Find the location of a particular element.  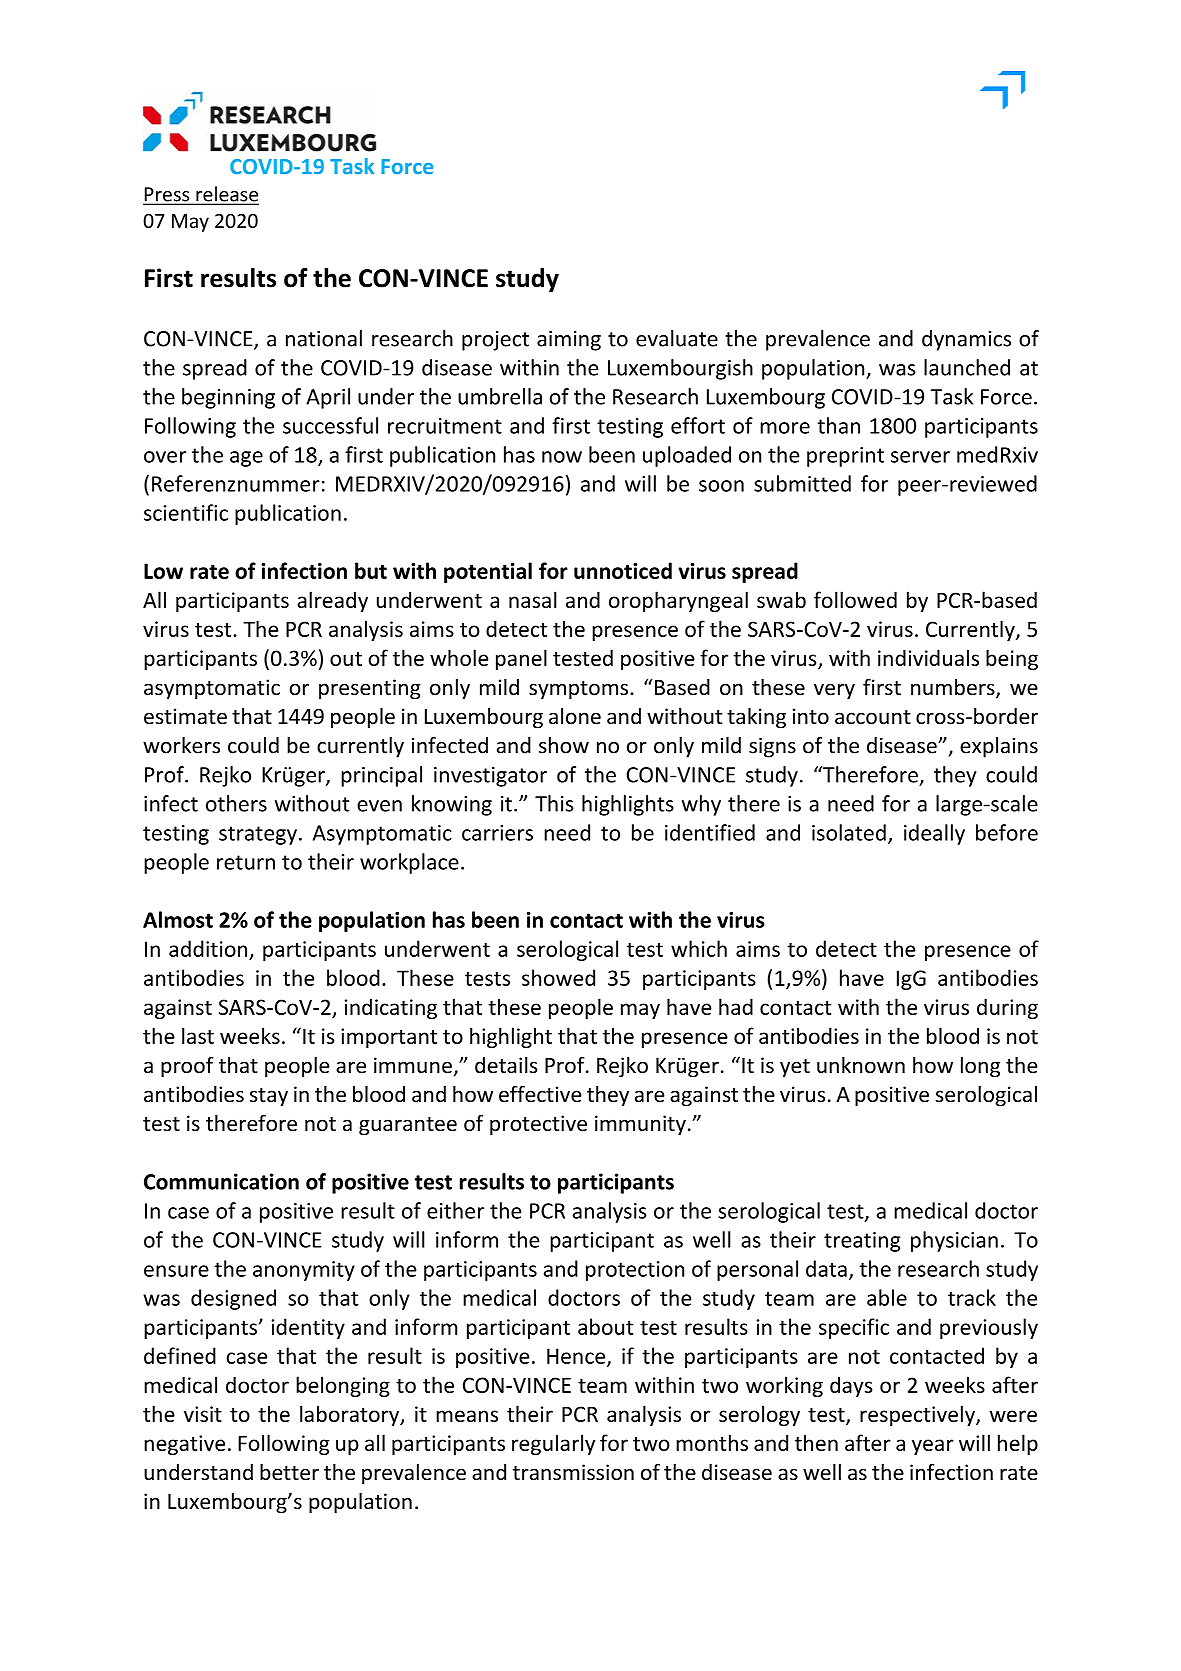

release is located at coordinates (226, 195).
